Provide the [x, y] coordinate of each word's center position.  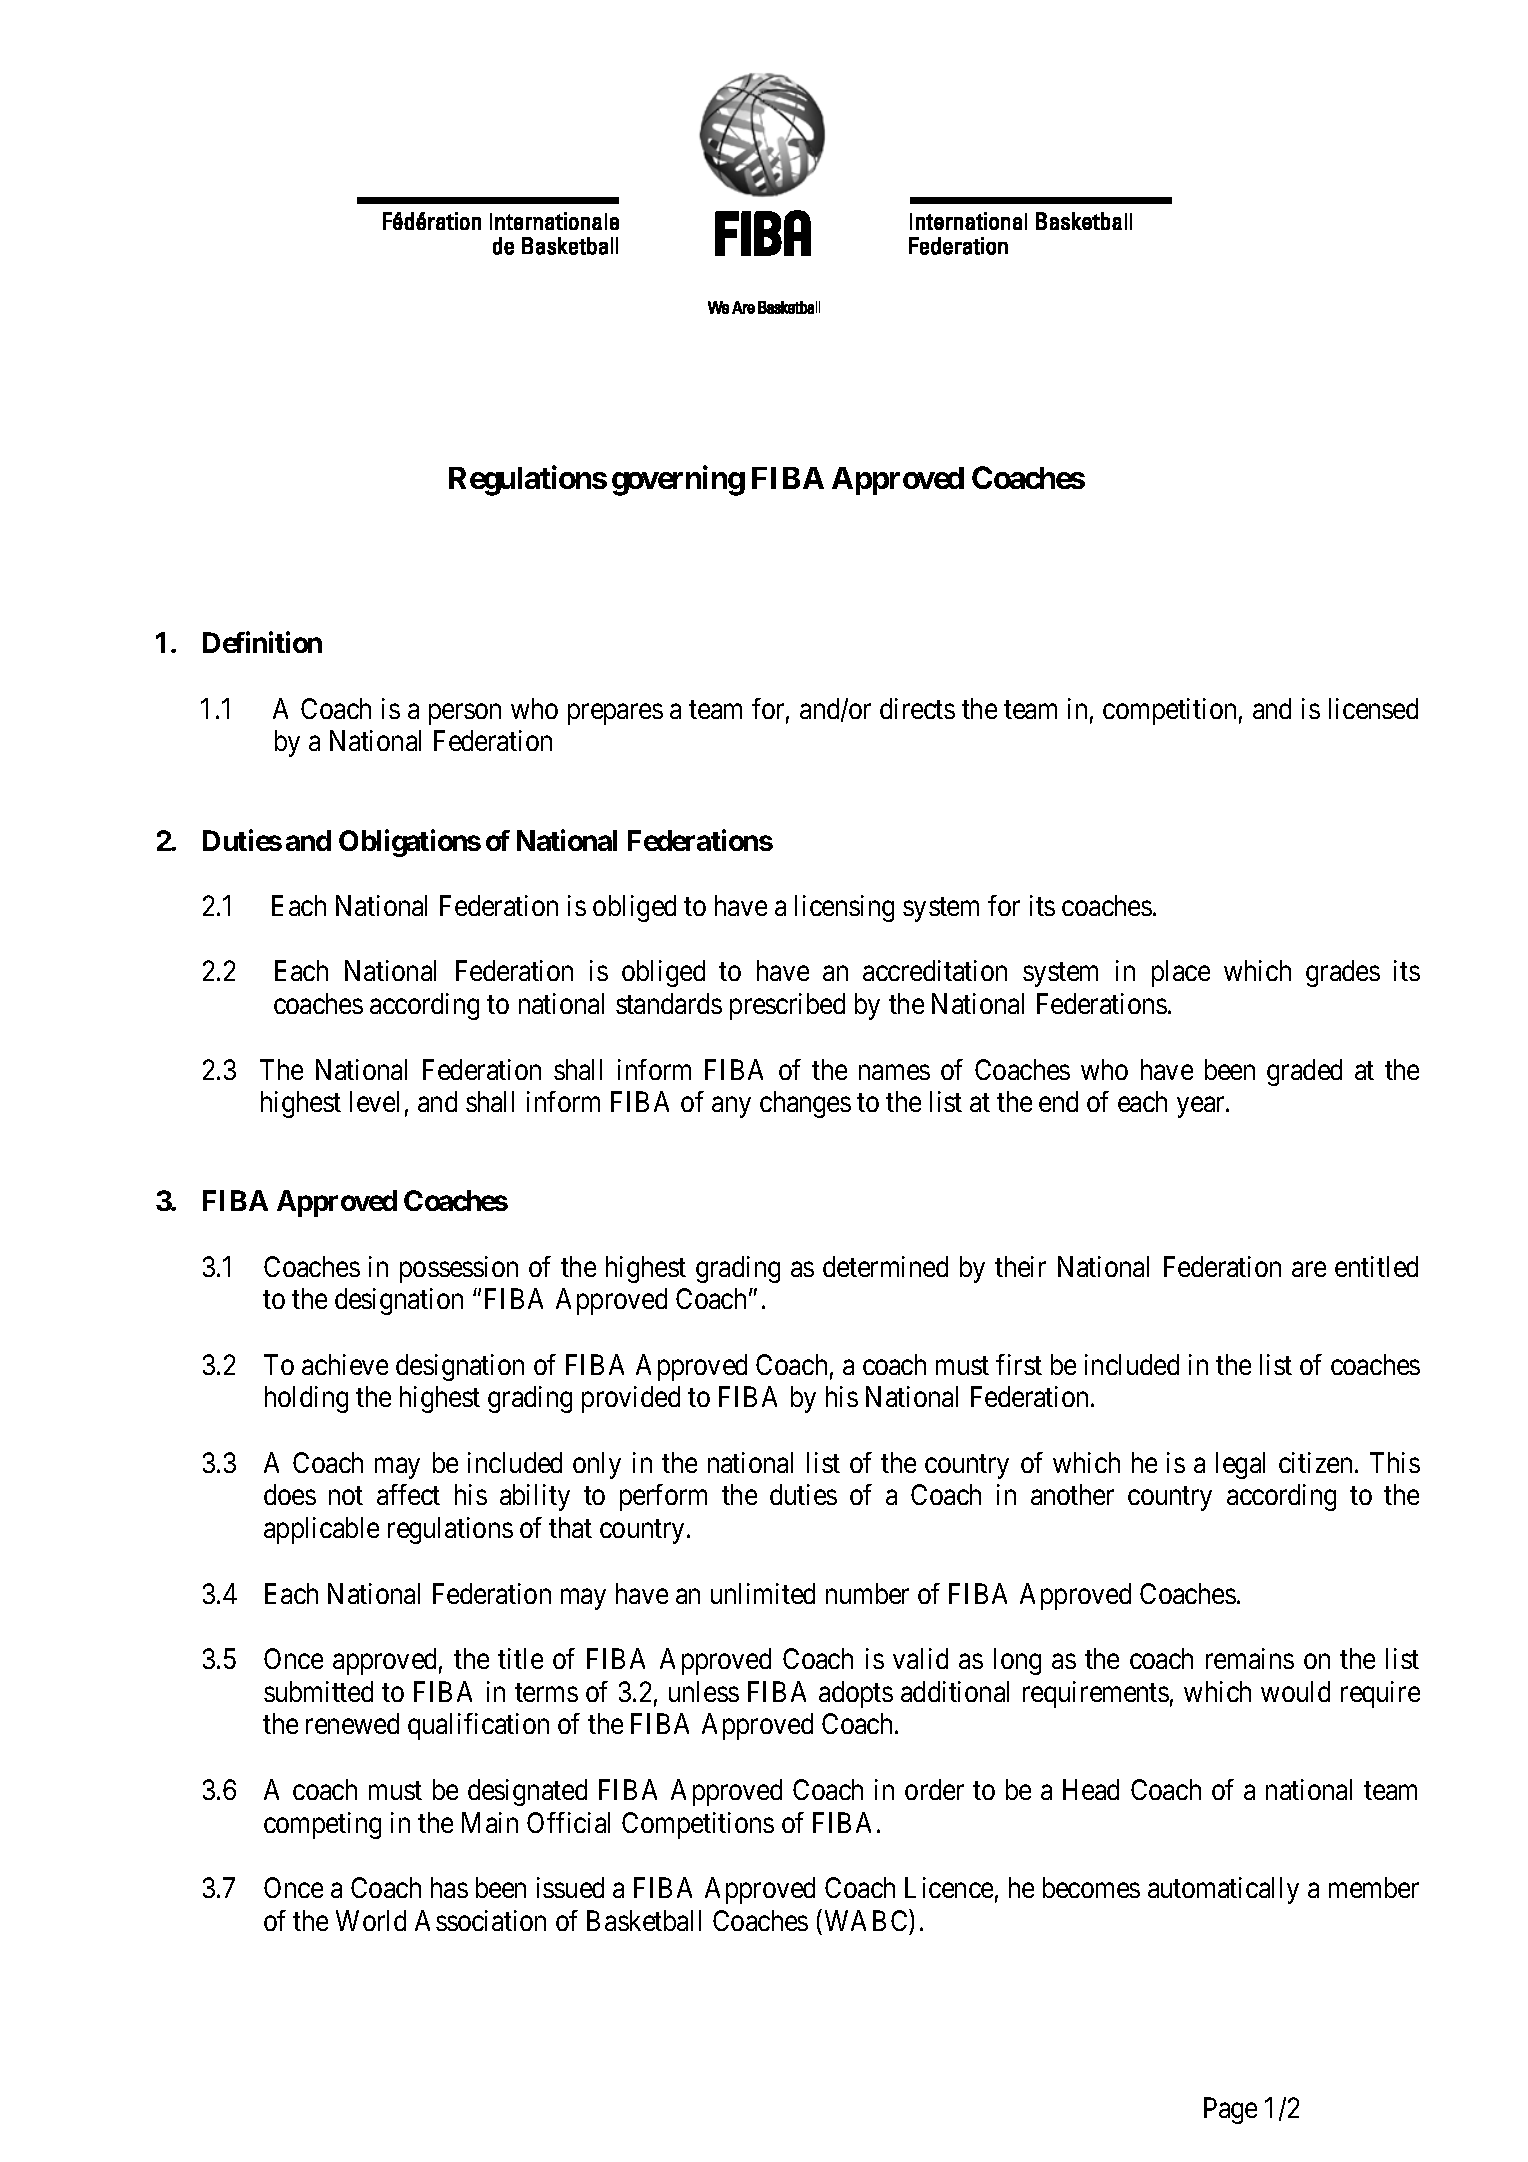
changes [805, 1104]
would [1295, 1691]
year [1202, 1107]
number [867, 1593]
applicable [321, 1530]
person [465, 714]
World [371, 1920]
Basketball [644, 1920]
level [374, 1101]
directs [917, 708]
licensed [1373, 708]
